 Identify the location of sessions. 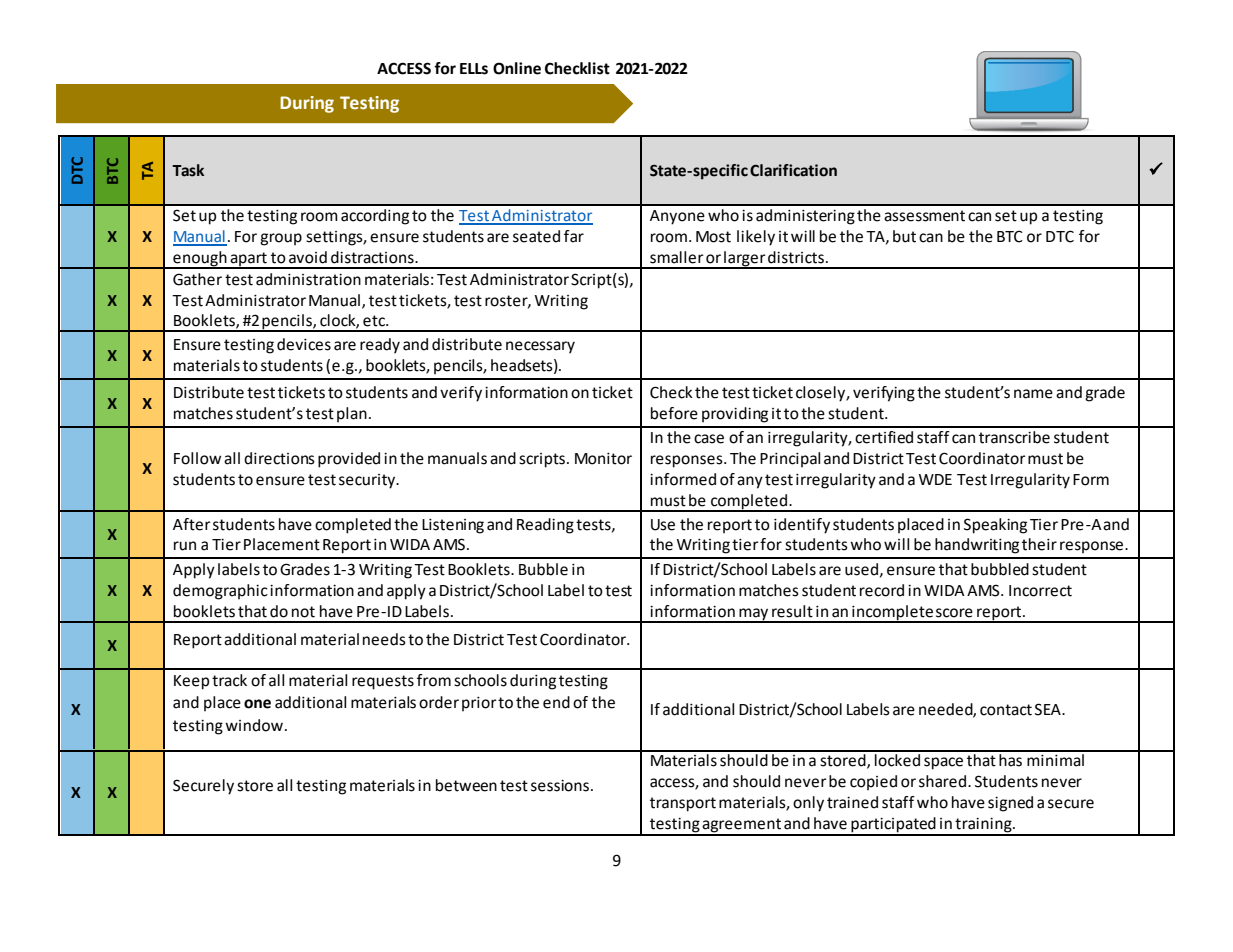
(560, 786).
